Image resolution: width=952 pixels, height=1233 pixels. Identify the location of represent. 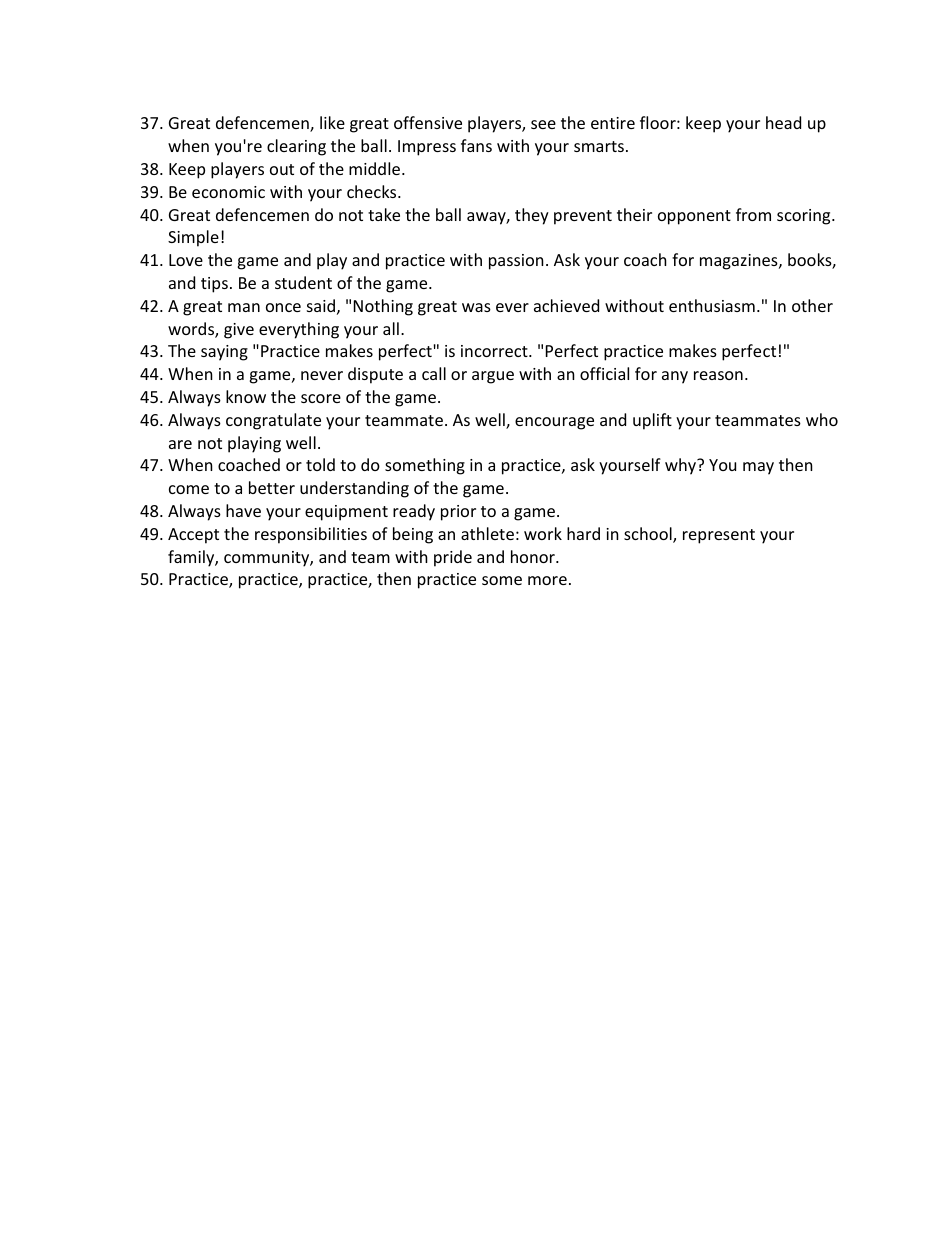
(719, 536).
